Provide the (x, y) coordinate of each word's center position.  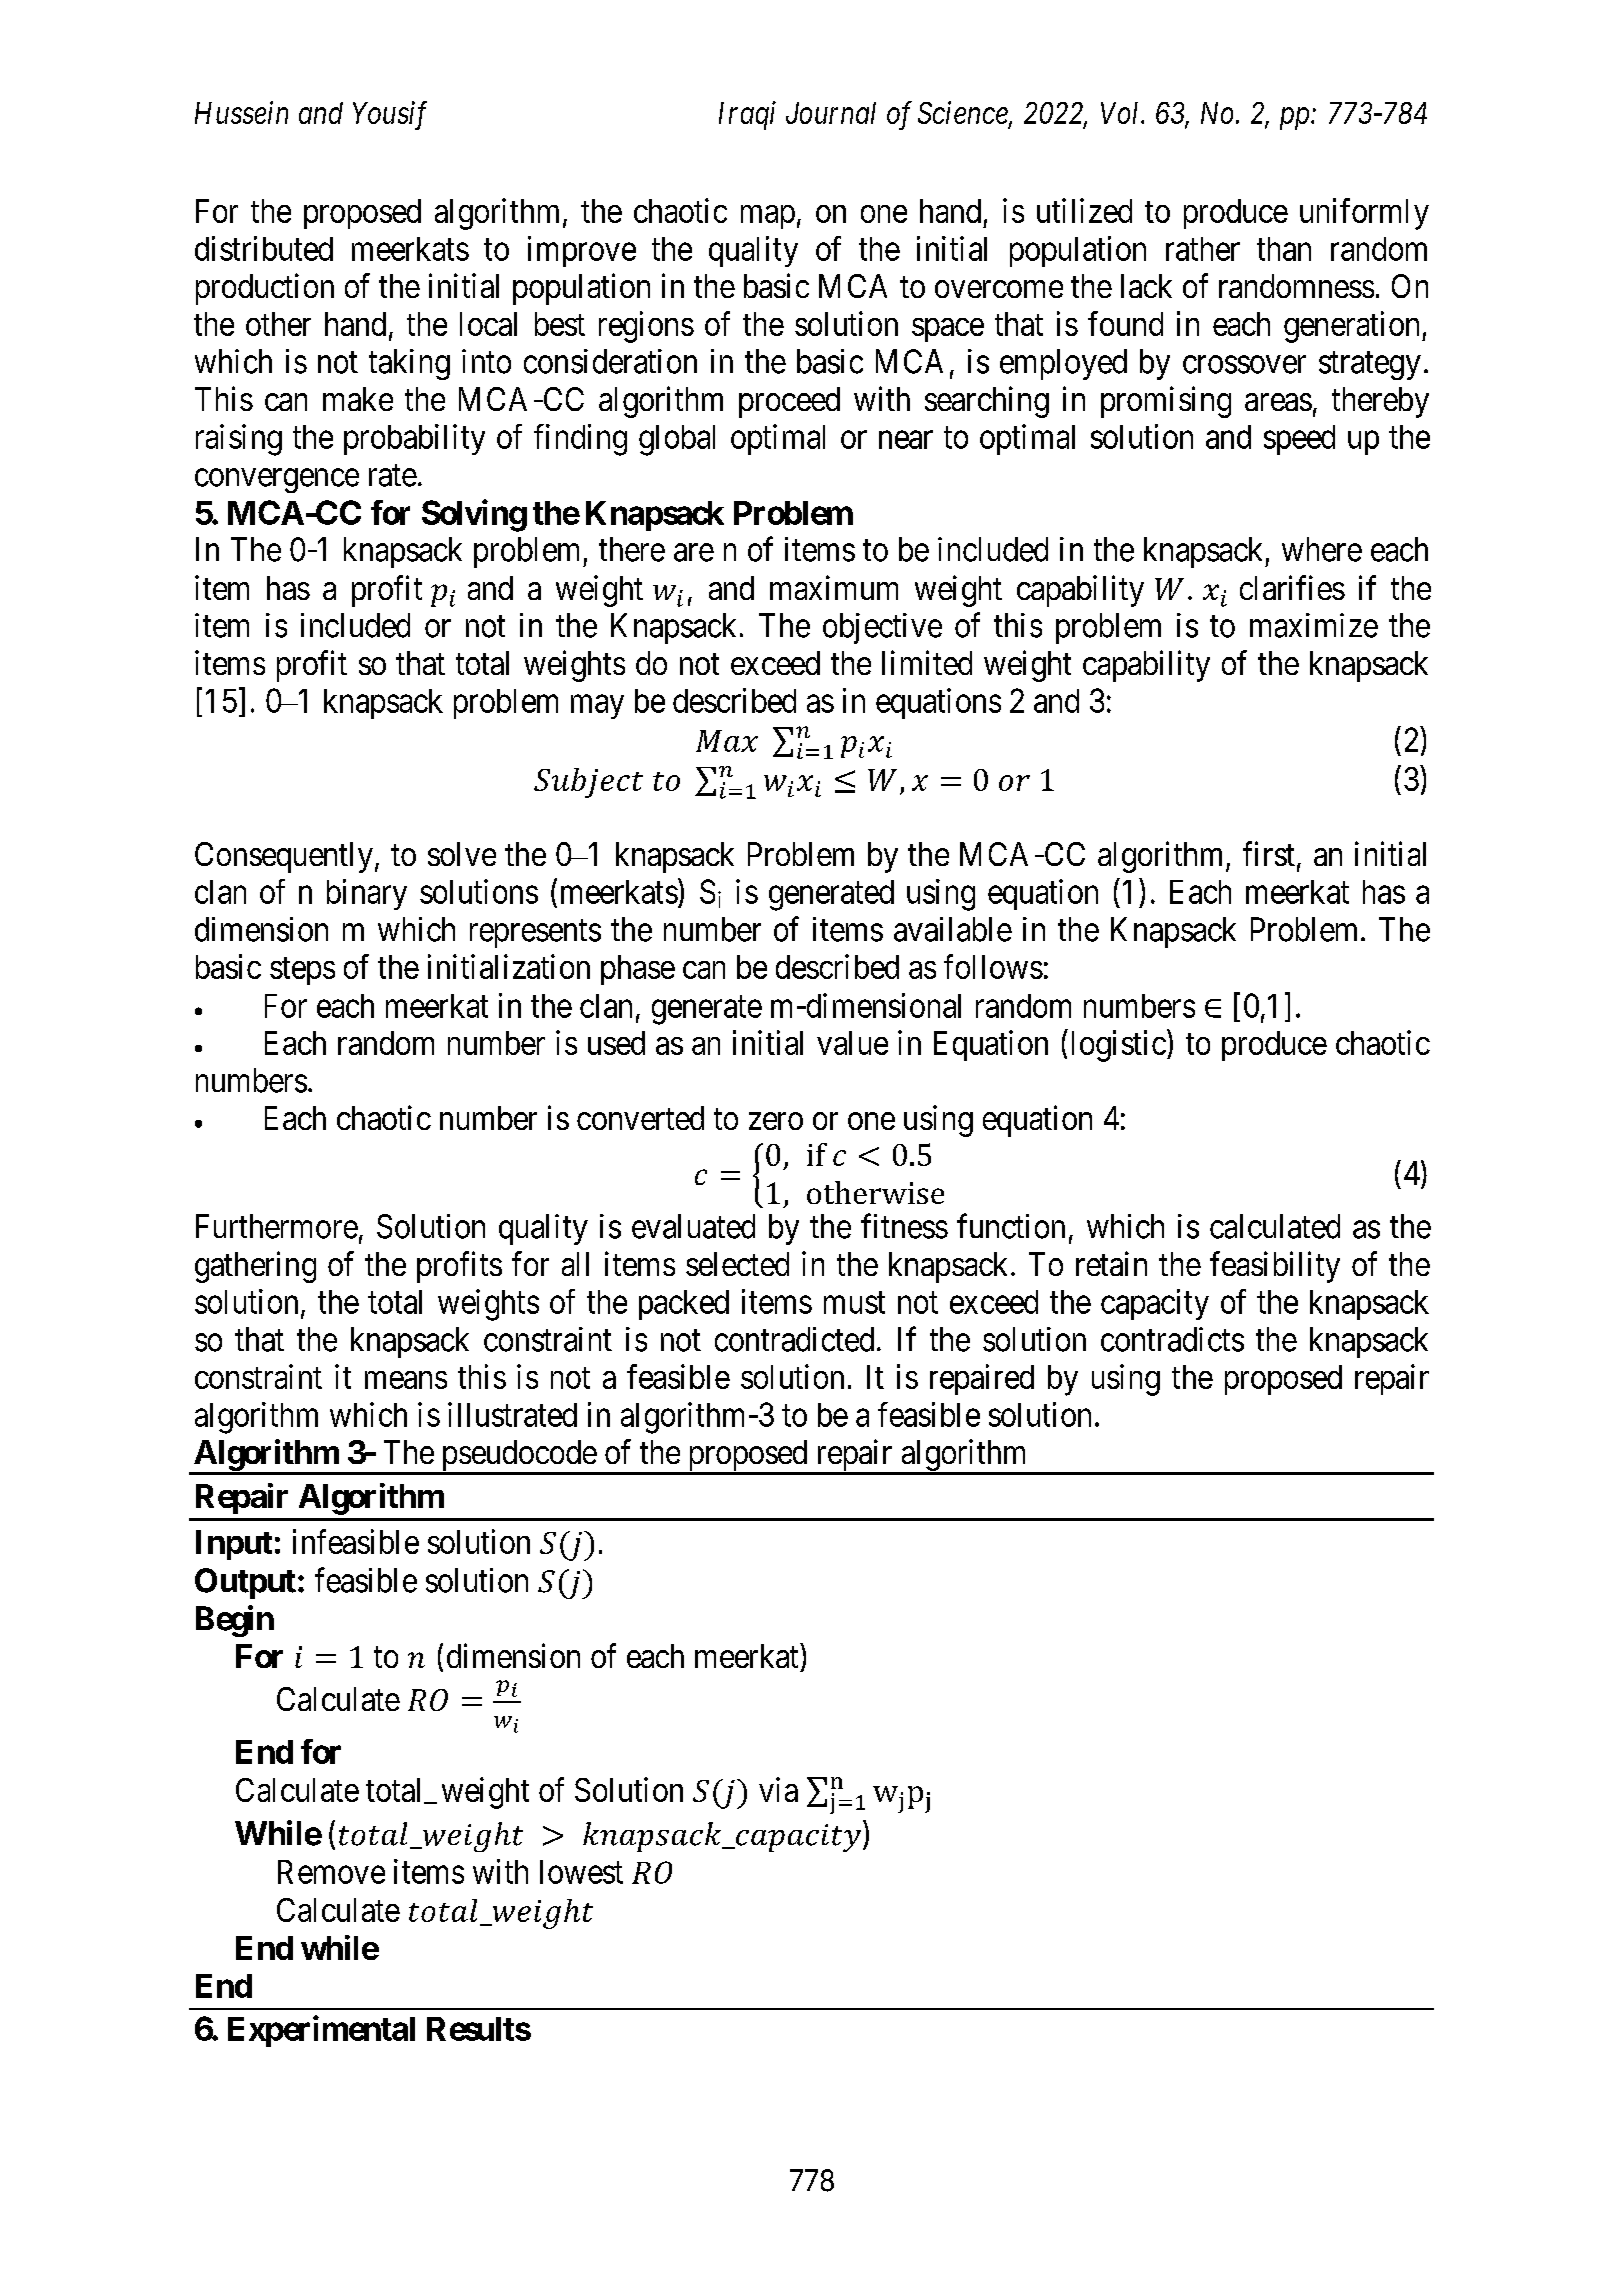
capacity (1155, 1304)
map (768, 217)
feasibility (1275, 1267)
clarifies (1292, 587)
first (1269, 853)
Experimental (321, 2031)
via (778, 1789)
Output (245, 1583)
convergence (277, 481)
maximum (834, 587)
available (953, 929)
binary (367, 894)
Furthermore (277, 1226)
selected (737, 1264)
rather (1203, 249)
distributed (264, 248)
